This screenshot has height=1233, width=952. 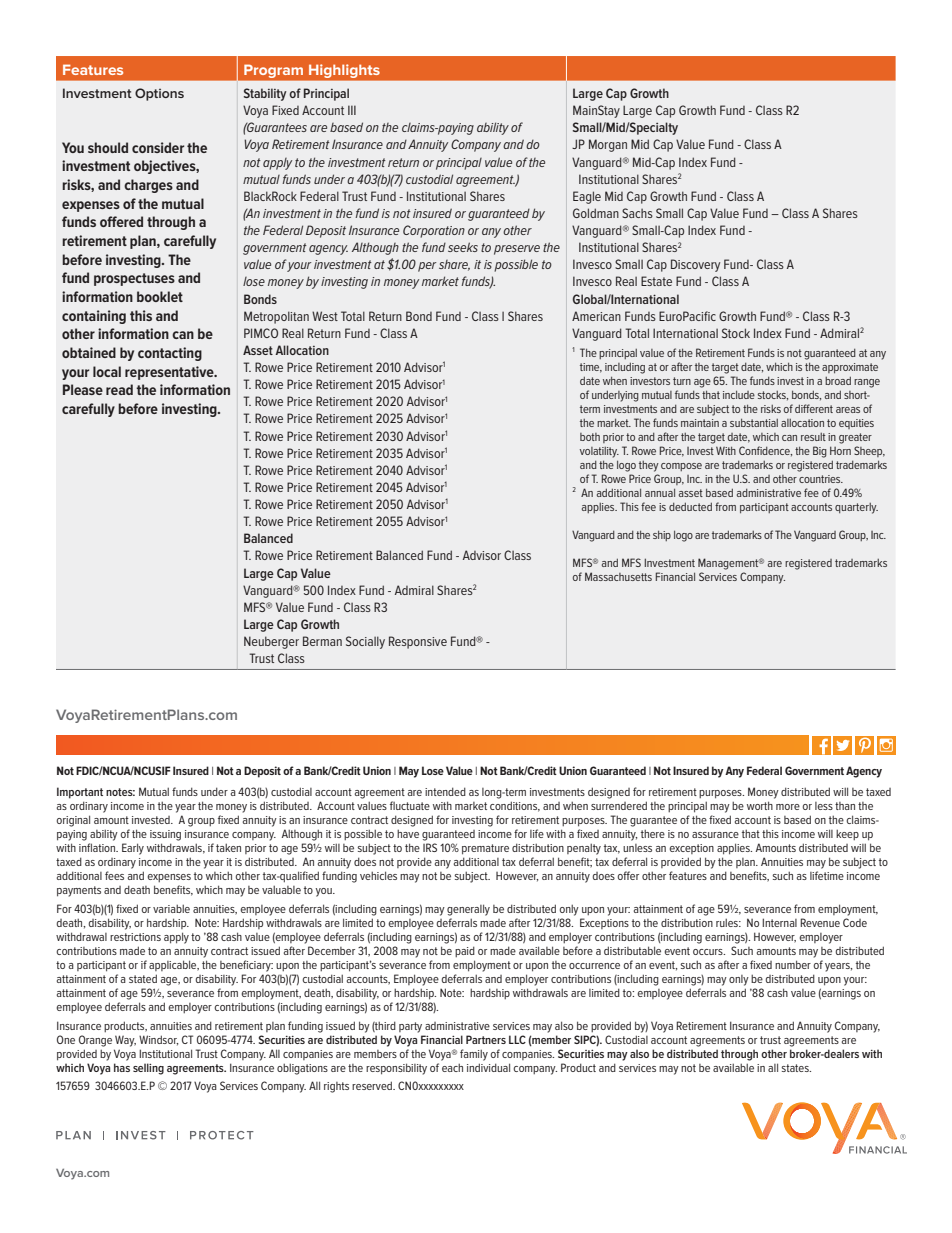 What do you see at coordinates (159, 94) in the screenshot?
I see `Options` at bounding box center [159, 94].
